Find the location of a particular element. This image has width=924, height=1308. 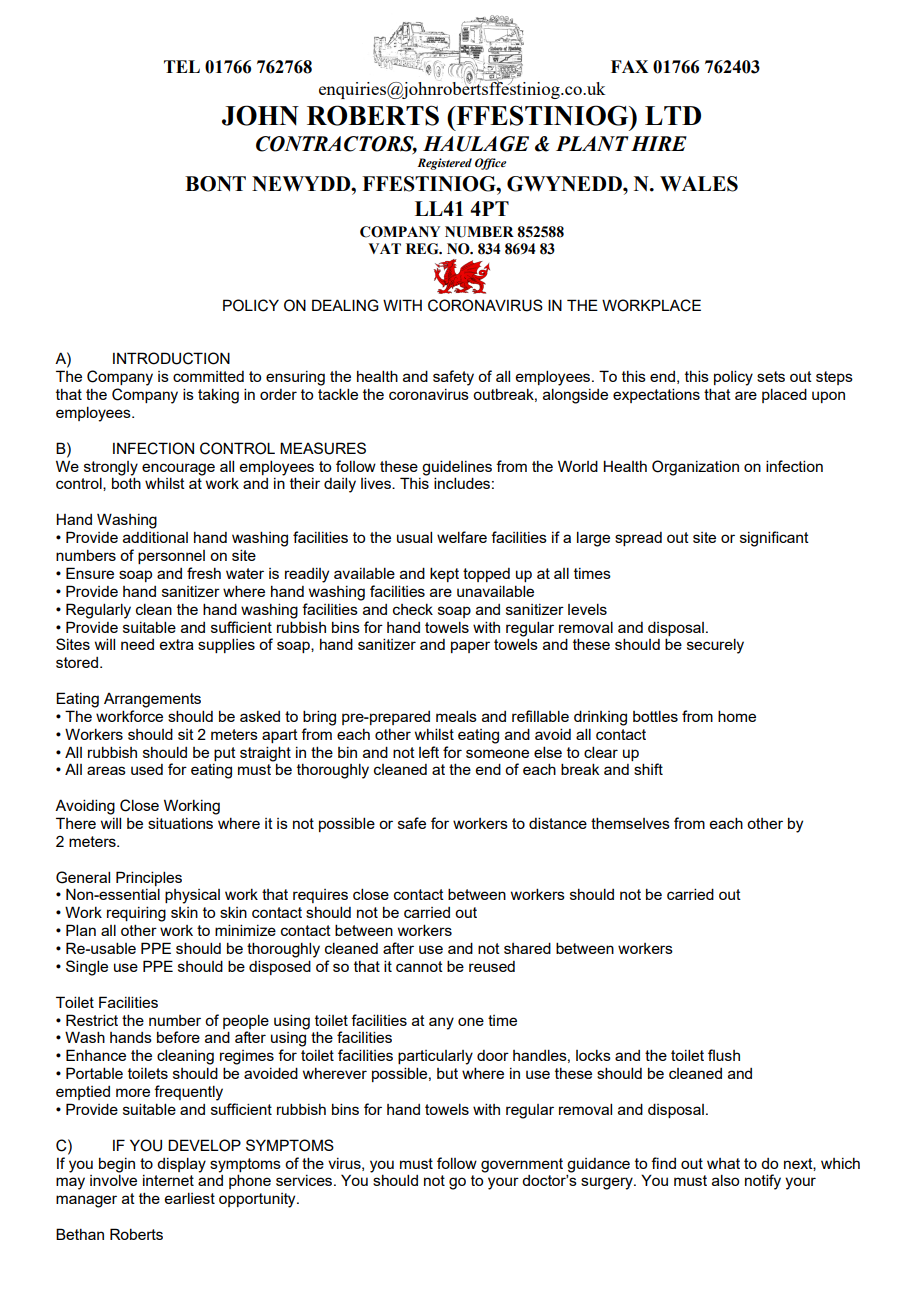

government is located at coordinates (522, 1165).
